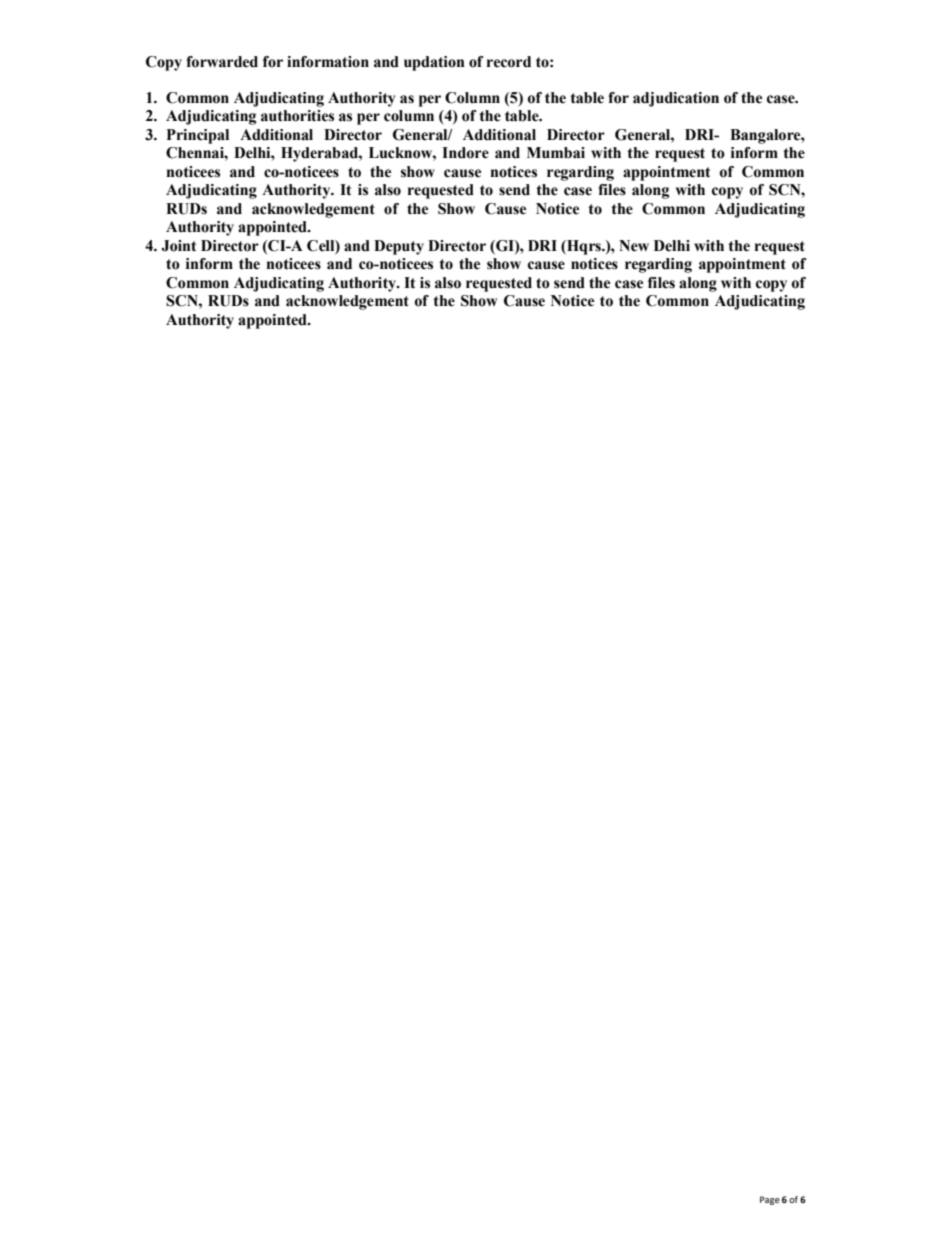 The height and width of the document is (1233, 952). What do you see at coordinates (179, 246) in the document?
I see `Joint` at bounding box center [179, 246].
